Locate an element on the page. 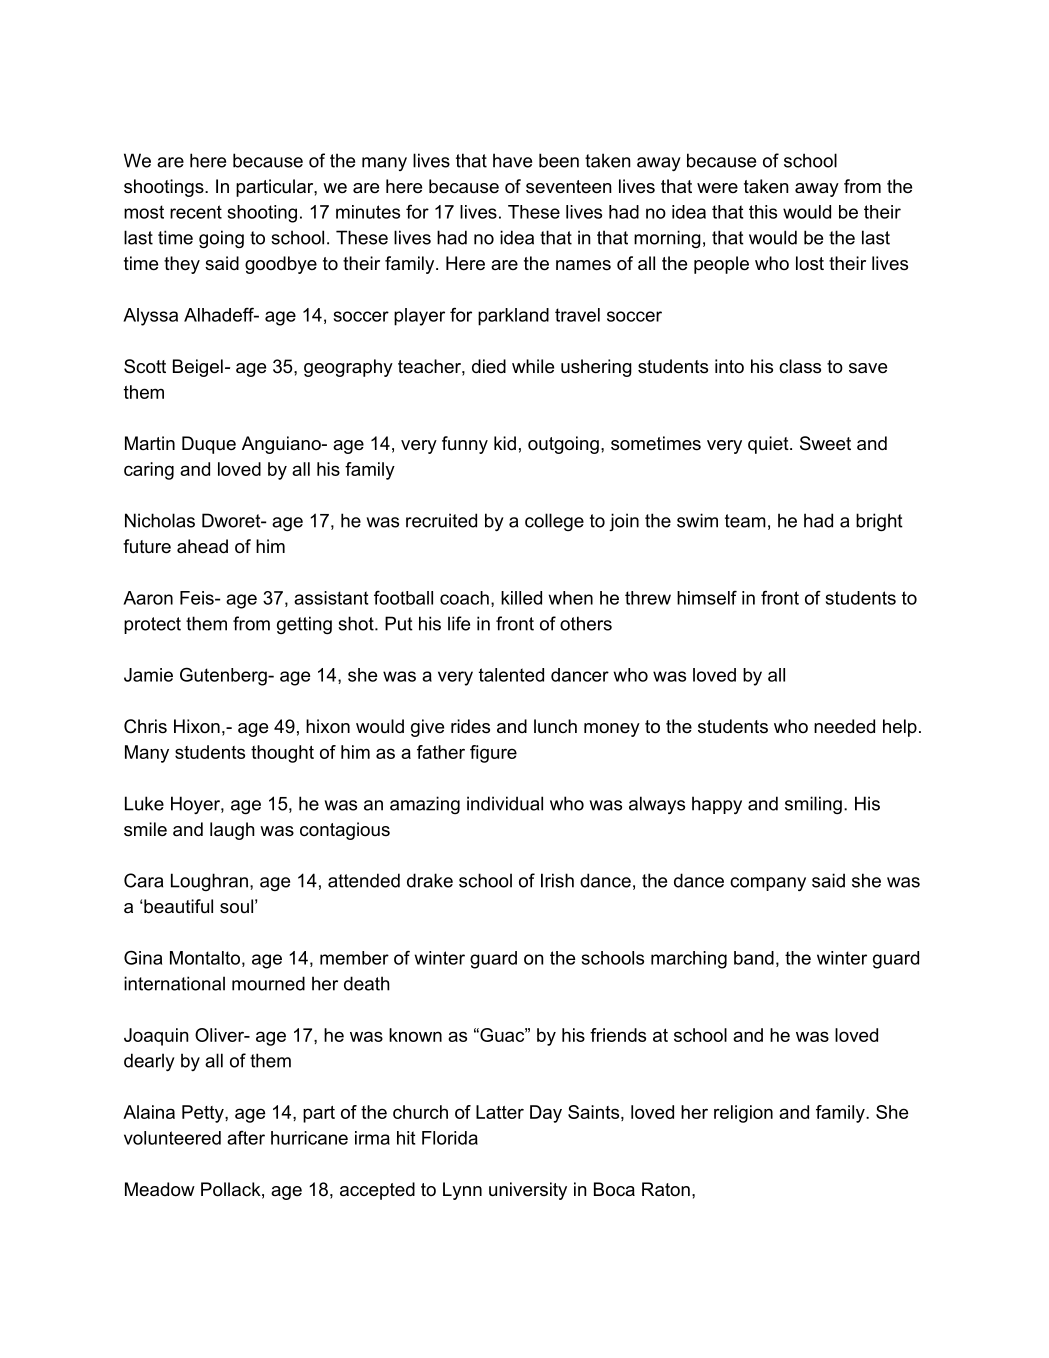  after is located at coordinates (246, 1137).
